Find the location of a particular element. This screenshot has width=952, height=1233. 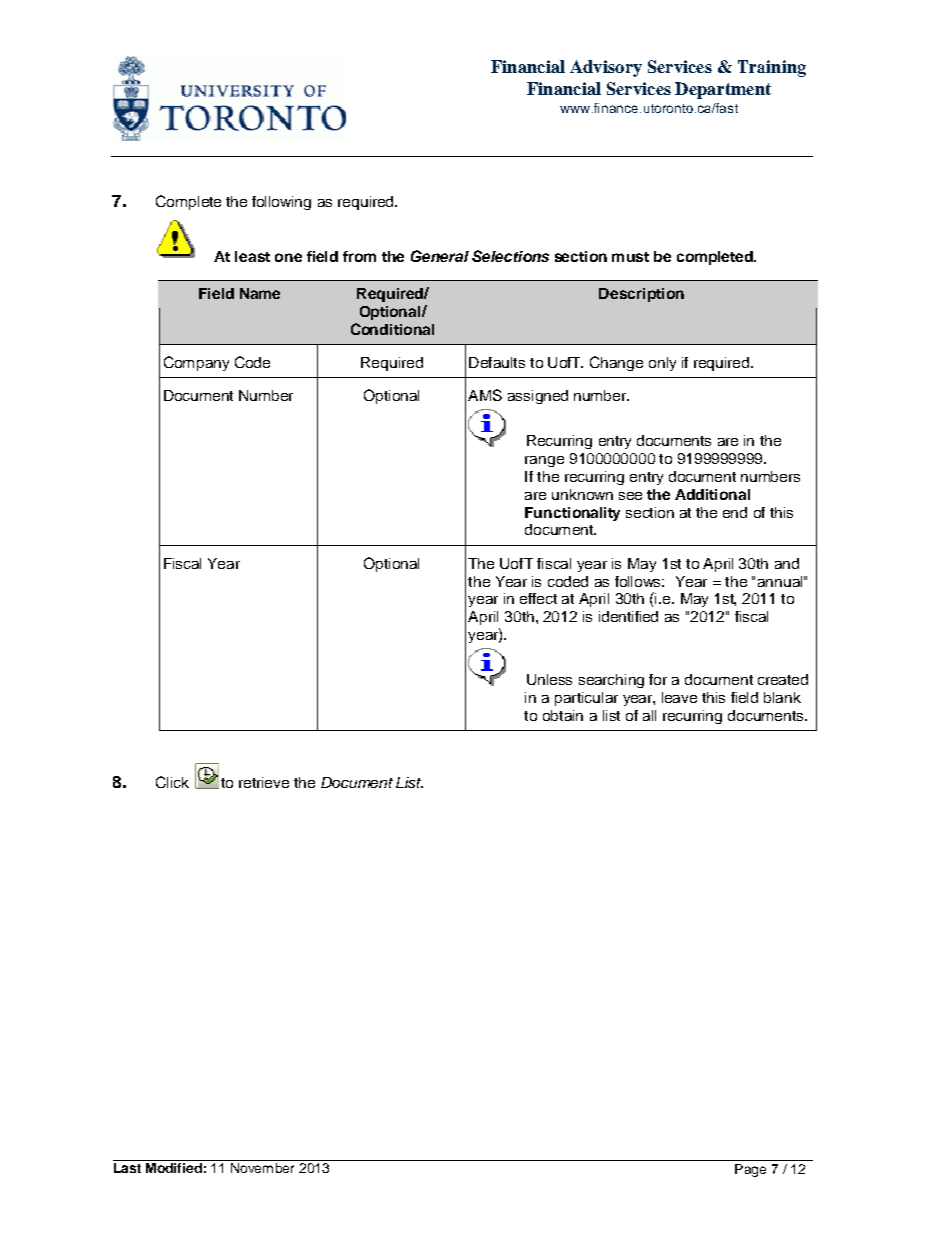

following is located at coordinates (281, 203).
